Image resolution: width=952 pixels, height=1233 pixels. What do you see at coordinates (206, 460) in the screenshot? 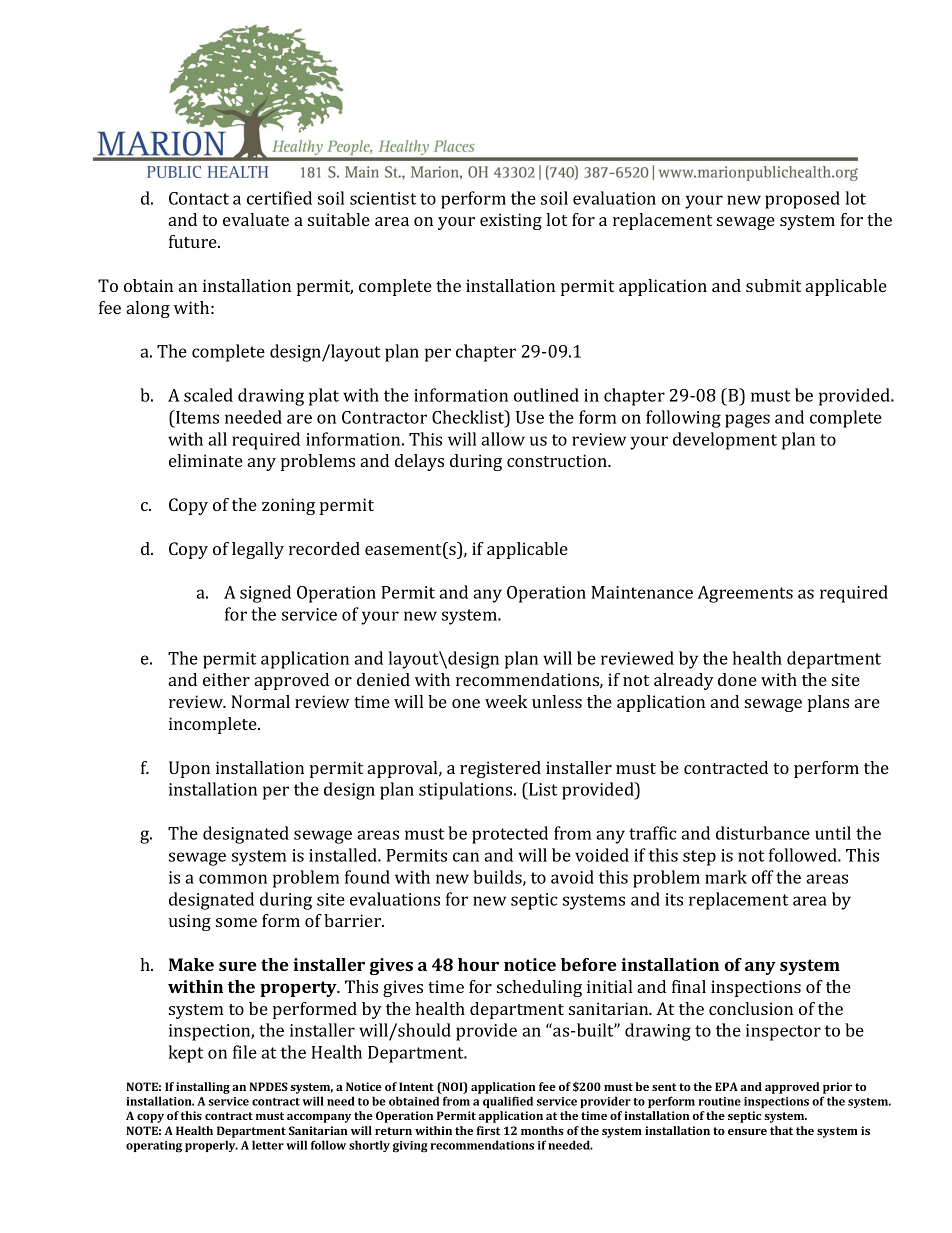
I see `eliminate` at bounding box center [206, 460].
